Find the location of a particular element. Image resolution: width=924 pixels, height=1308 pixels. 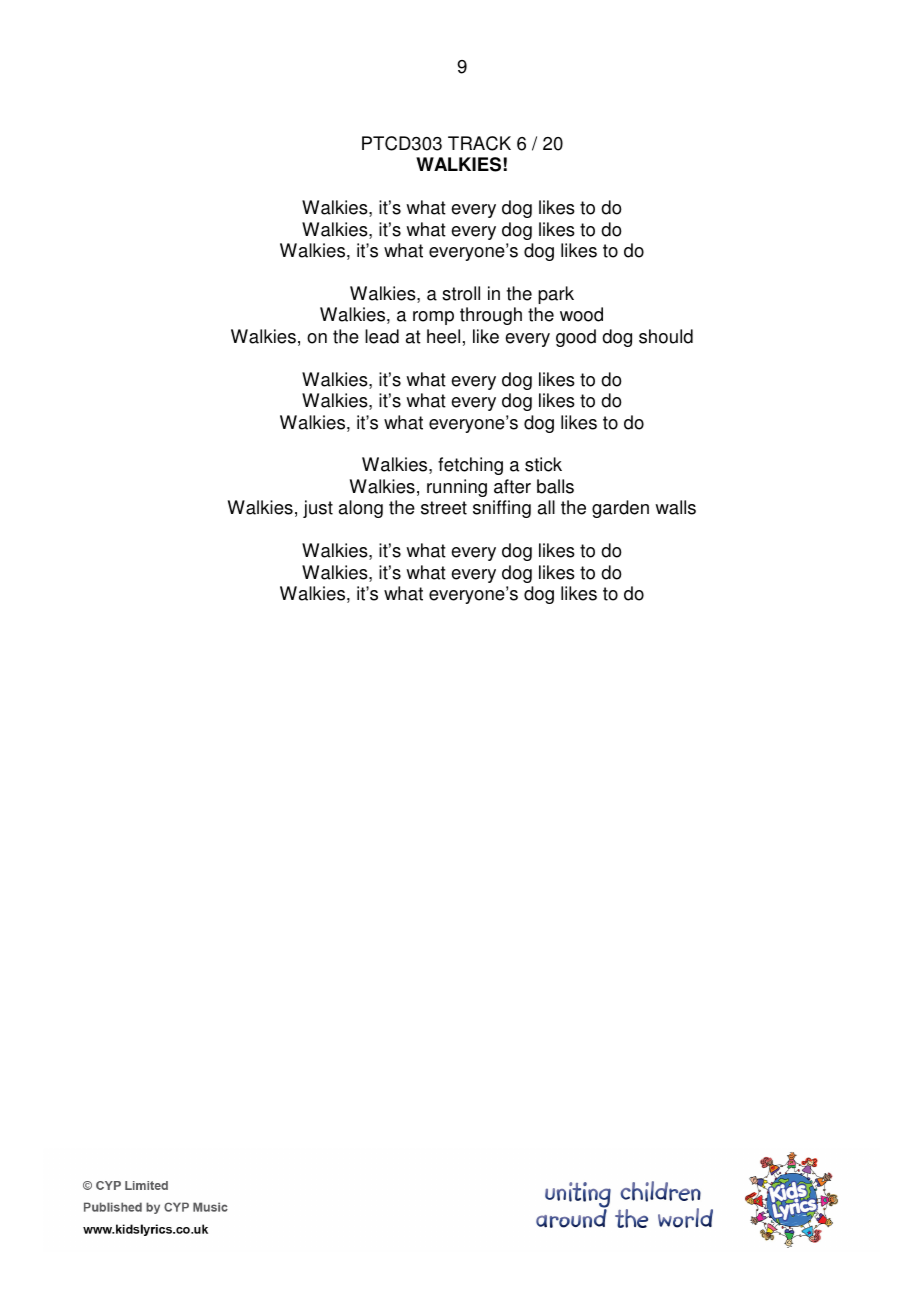

TRACK is located at coordinates (479, 143).
